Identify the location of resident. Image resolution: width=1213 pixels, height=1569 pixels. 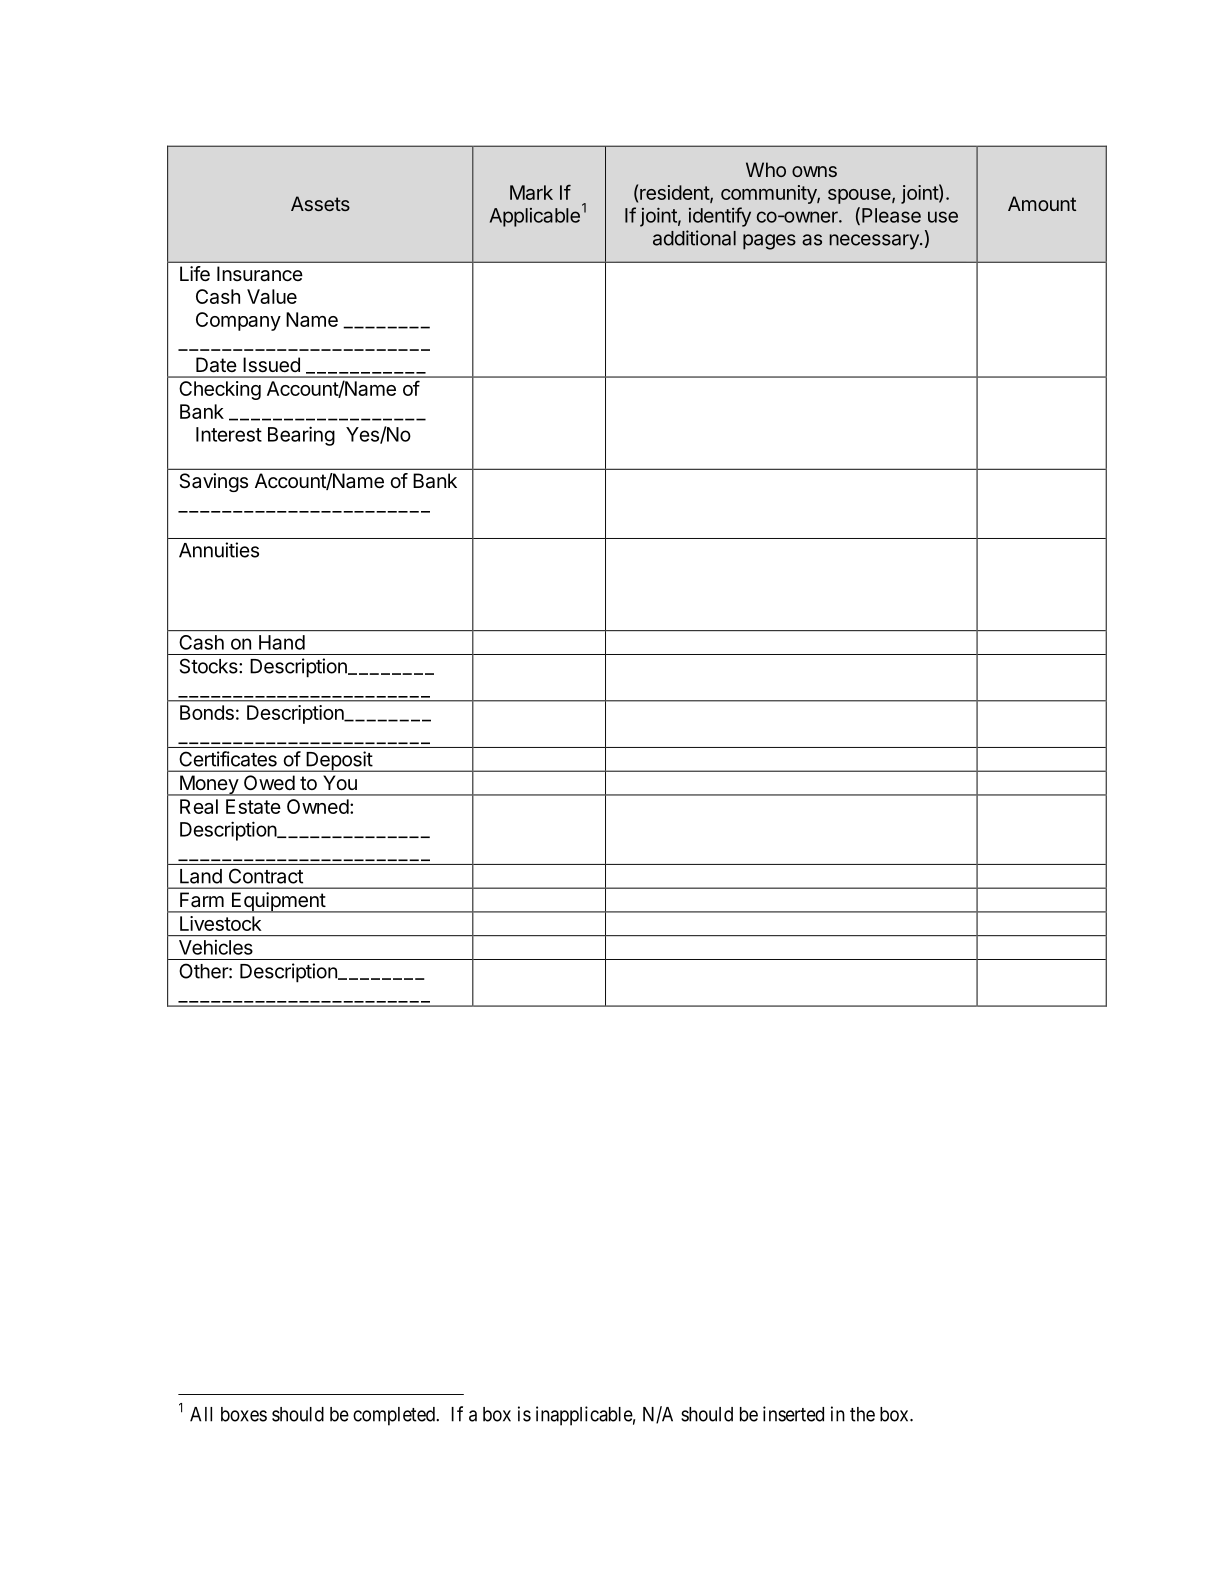
(675, 193).
